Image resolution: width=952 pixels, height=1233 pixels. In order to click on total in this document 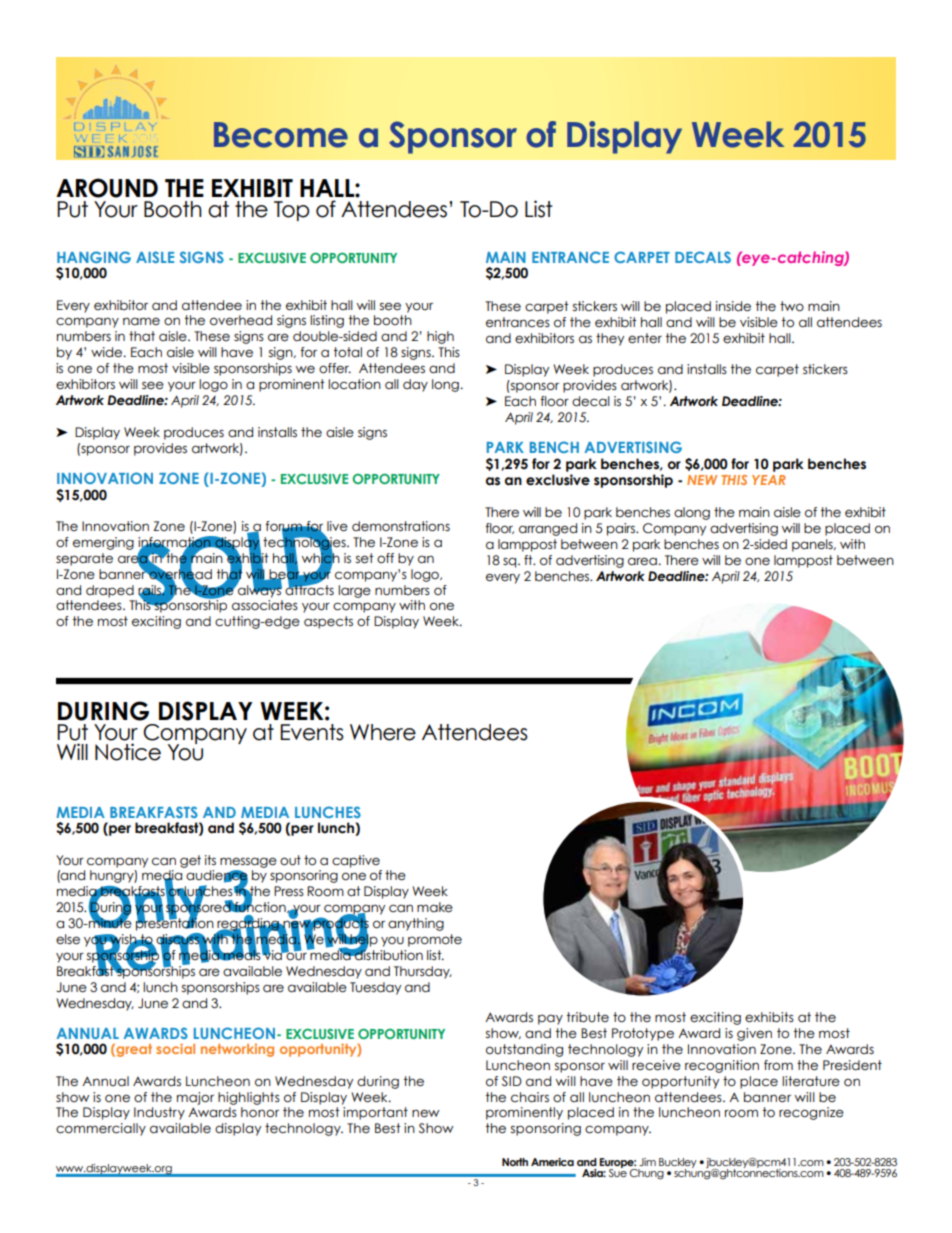, I will do `click(348, 352)`.
